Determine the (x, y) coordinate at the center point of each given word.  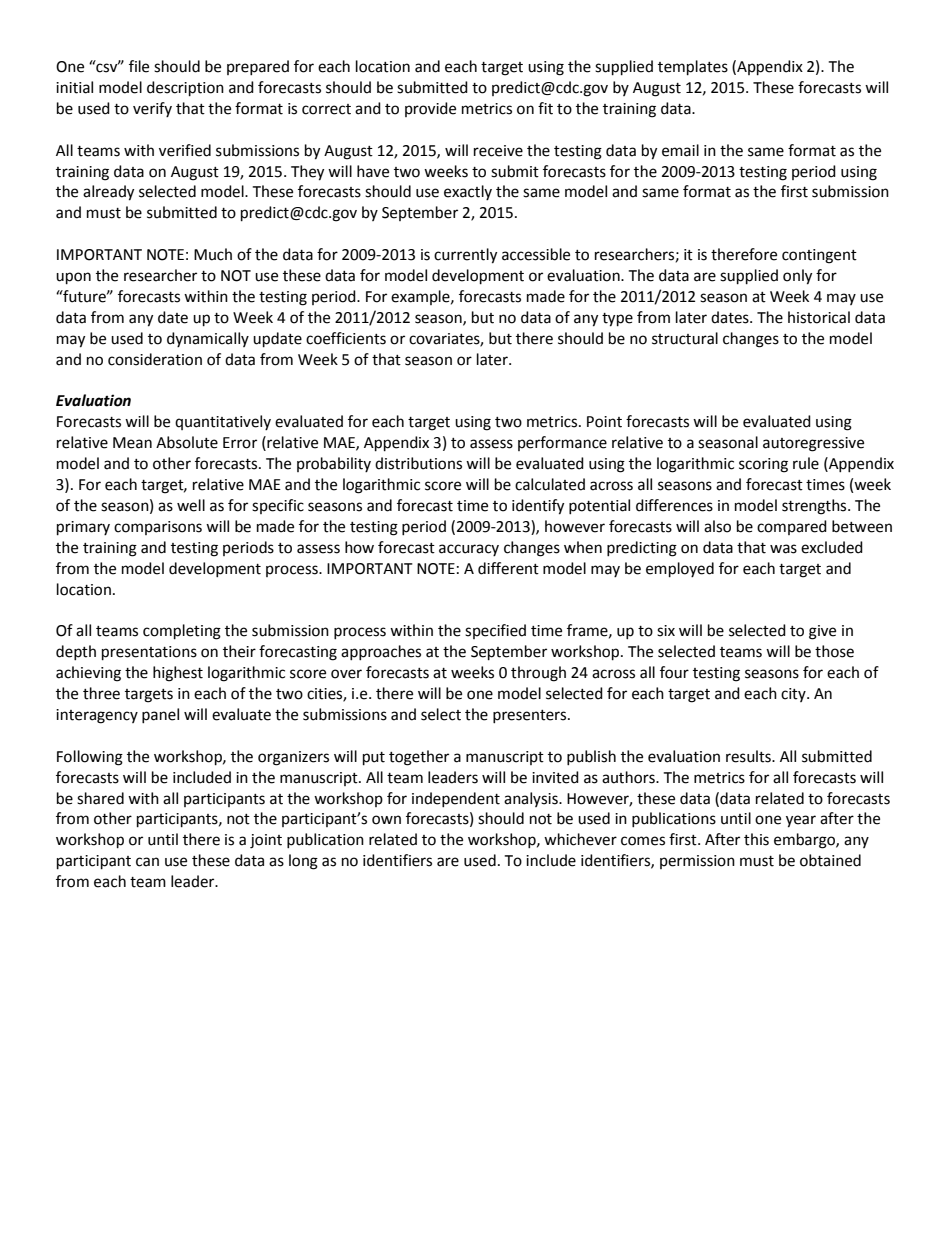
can (147, 862)
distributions (418, 463)
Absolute (187, 442)
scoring (763, 465)
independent (456, 799)
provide (430, 109)
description (185, 89)
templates (693, 68)
